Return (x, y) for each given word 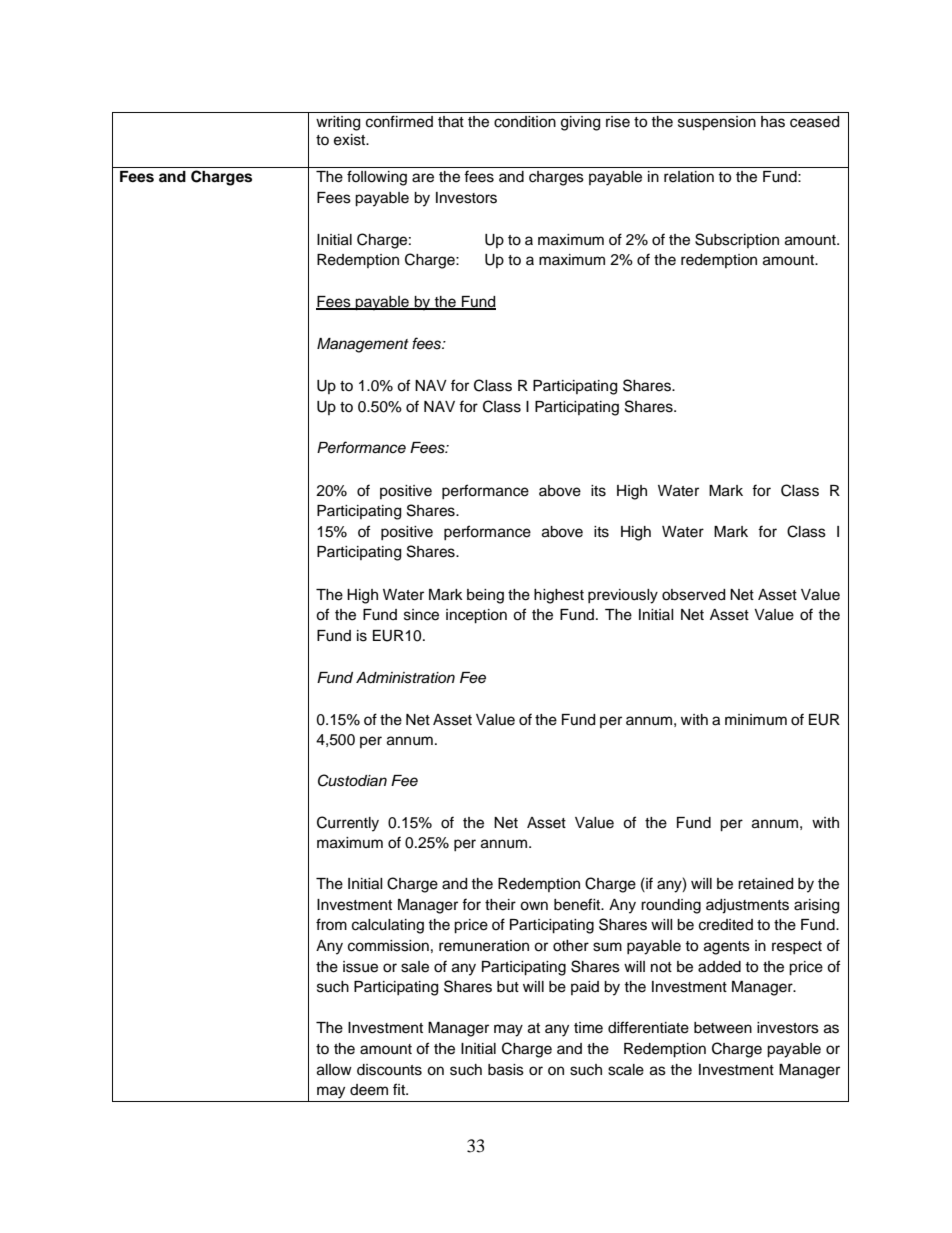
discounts (389, 1070)
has (773, 122)
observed (693, 595)
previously (623, 596)
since (421, 615)
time (588, 1028)
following (377, 178)
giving (580, 123)
